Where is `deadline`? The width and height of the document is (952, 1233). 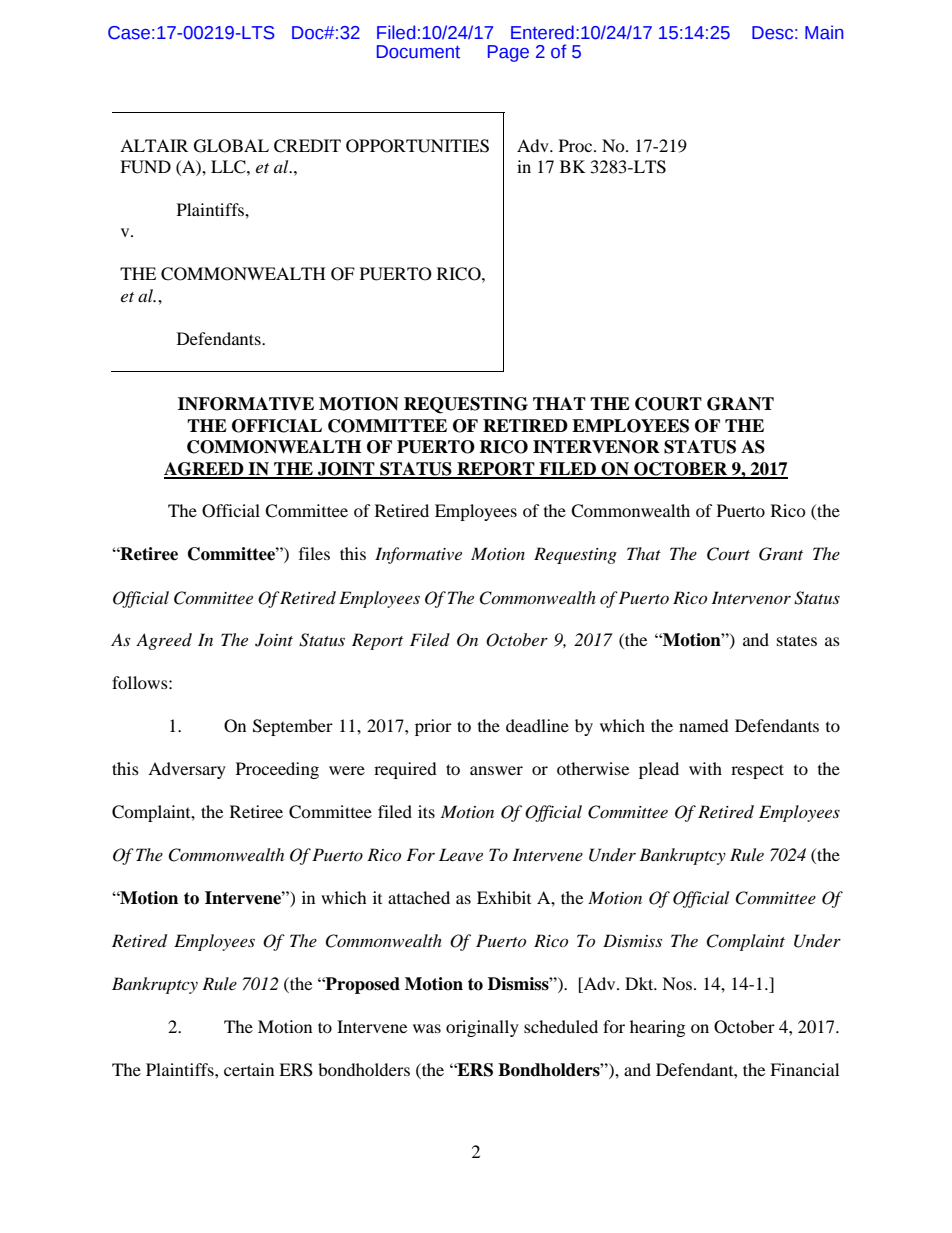
deadline is located at coordinates (537, 725).
